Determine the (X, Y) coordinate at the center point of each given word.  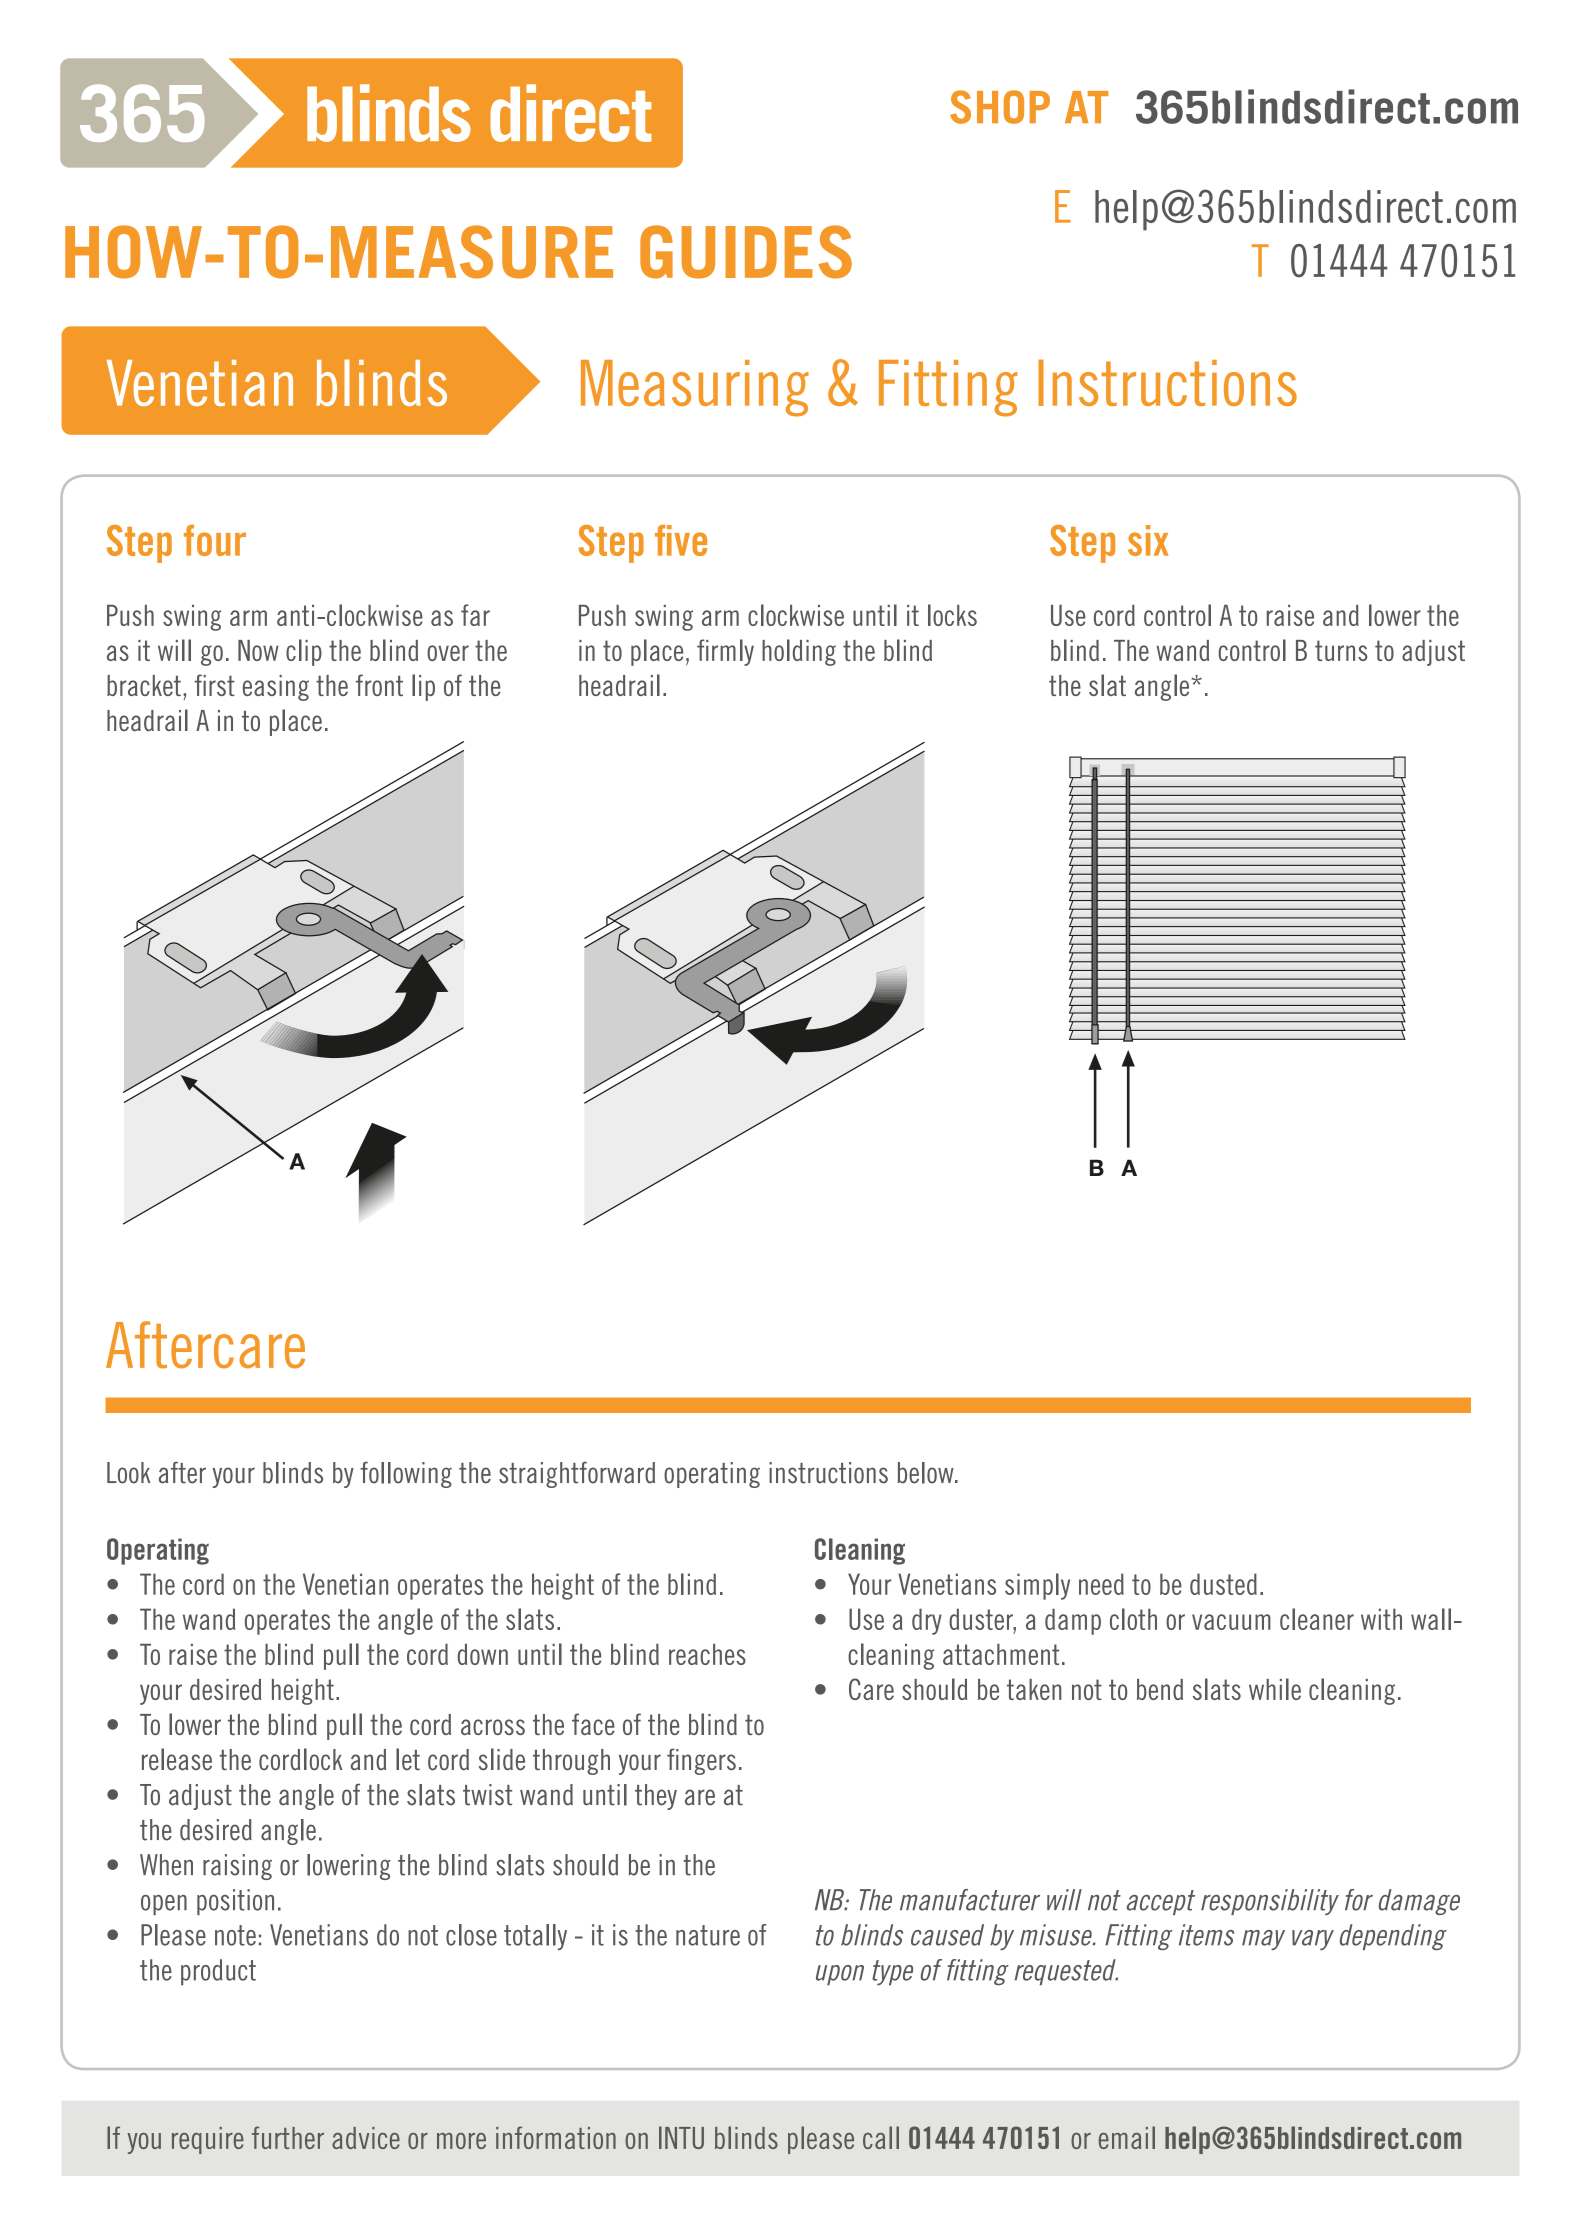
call (881, 2137)
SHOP (1000, 107)
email (1127, 2137)
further (288, 2137)
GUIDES (746, 252)
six (1148, 540)
